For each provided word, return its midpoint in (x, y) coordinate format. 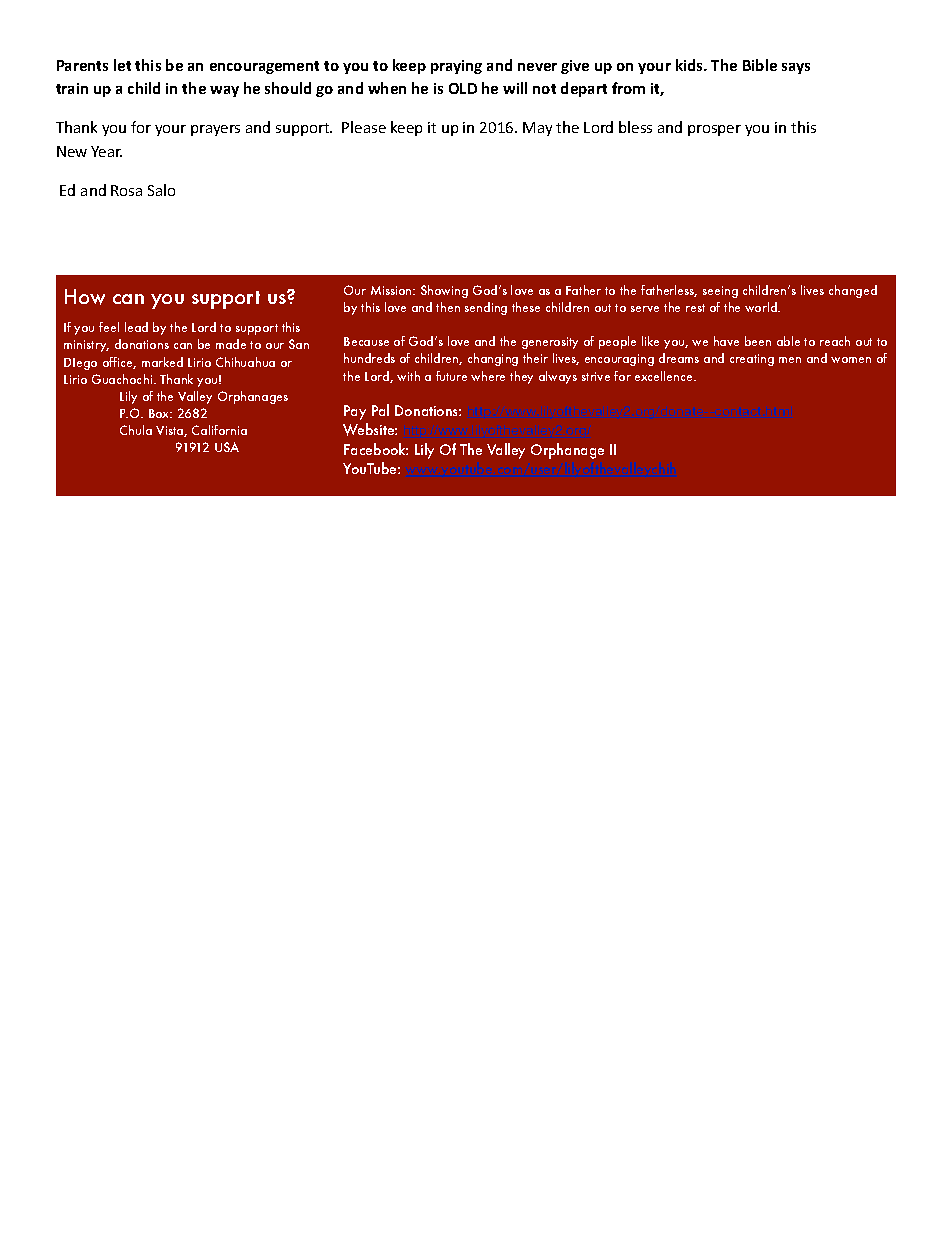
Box (160, 413)
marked (162, 362)
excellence (665, 376)
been (758, 341)
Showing (444, 291)
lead (136, 327)
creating (752, 360)
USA (227, 447)
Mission (392, 290)
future (451, 376)
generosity (550, 343)
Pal (380, 410)
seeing (720, 292)
